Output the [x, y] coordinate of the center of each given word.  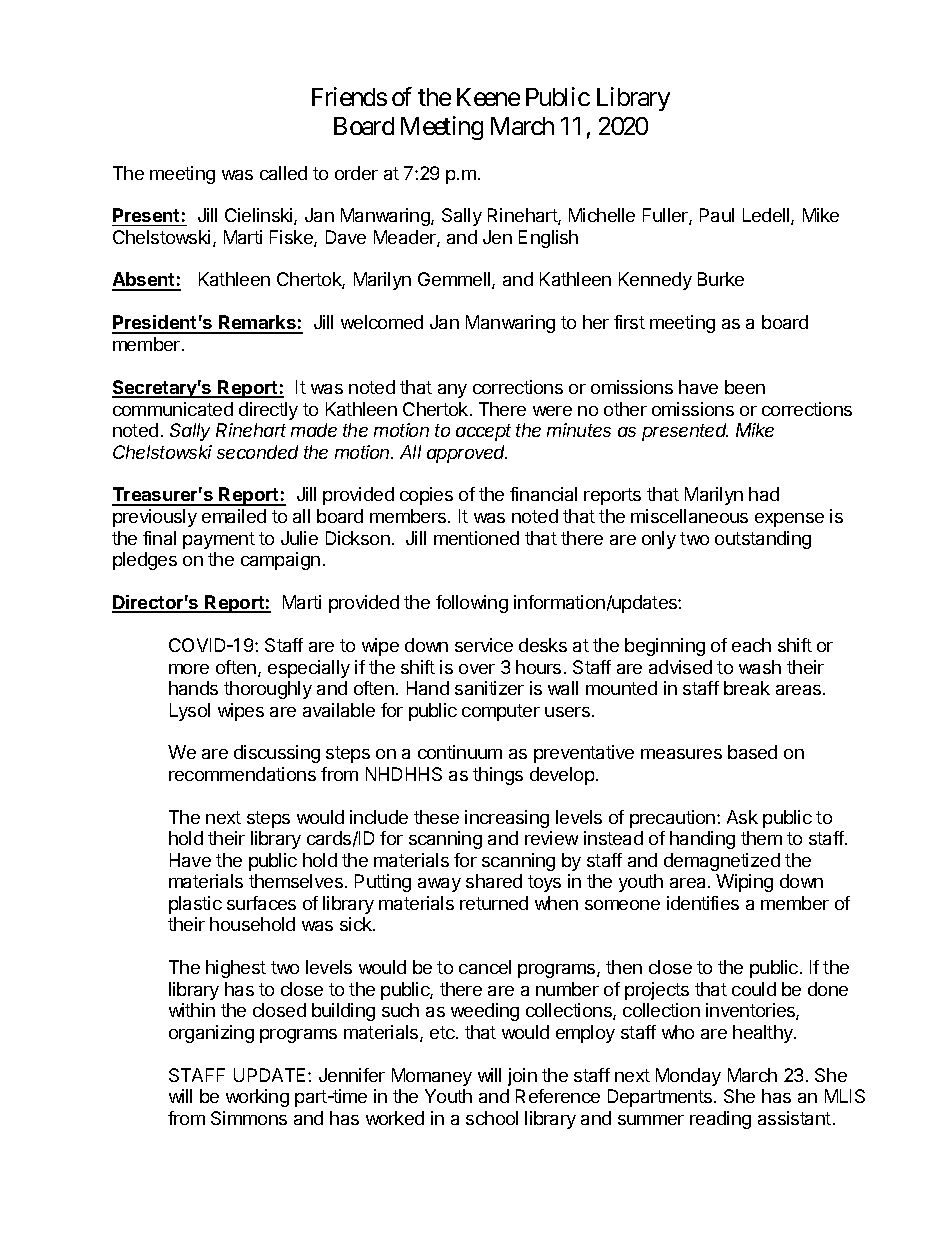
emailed [234, 516]
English [548, 239]
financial [543, 494]
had [764, 494]
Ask [742, 817]
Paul [717, 215]
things [498, 776]
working [257, 1098]
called [283, 173]
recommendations [242, 774]
